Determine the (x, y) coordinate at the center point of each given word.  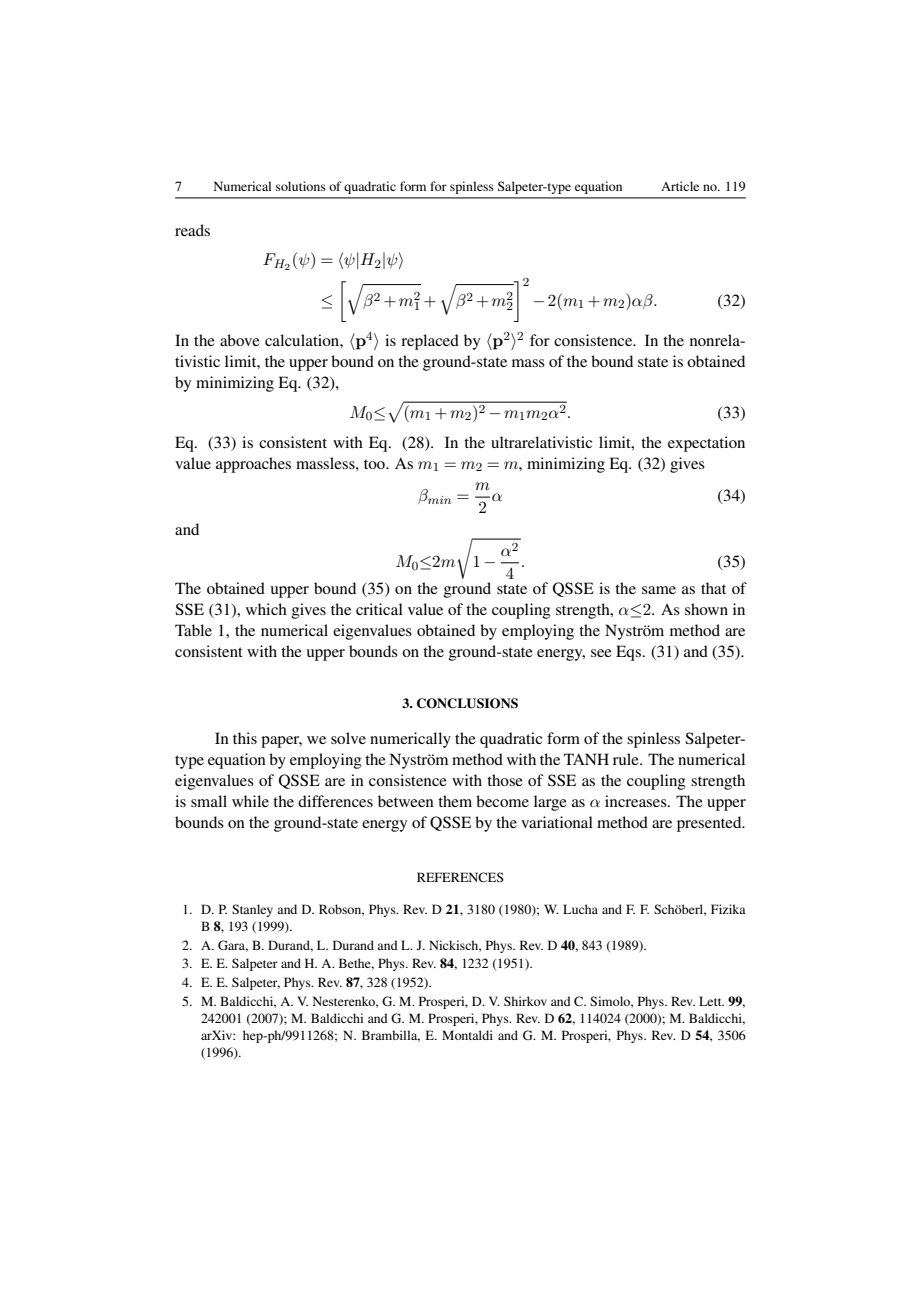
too (375, 464)
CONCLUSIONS (467, 703)
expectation (706, 444)
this (245, 738)
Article (680, 186)
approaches (253, 465)
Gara (233, 946)
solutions (301, 186)
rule (627, 759)
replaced (430, 342)
